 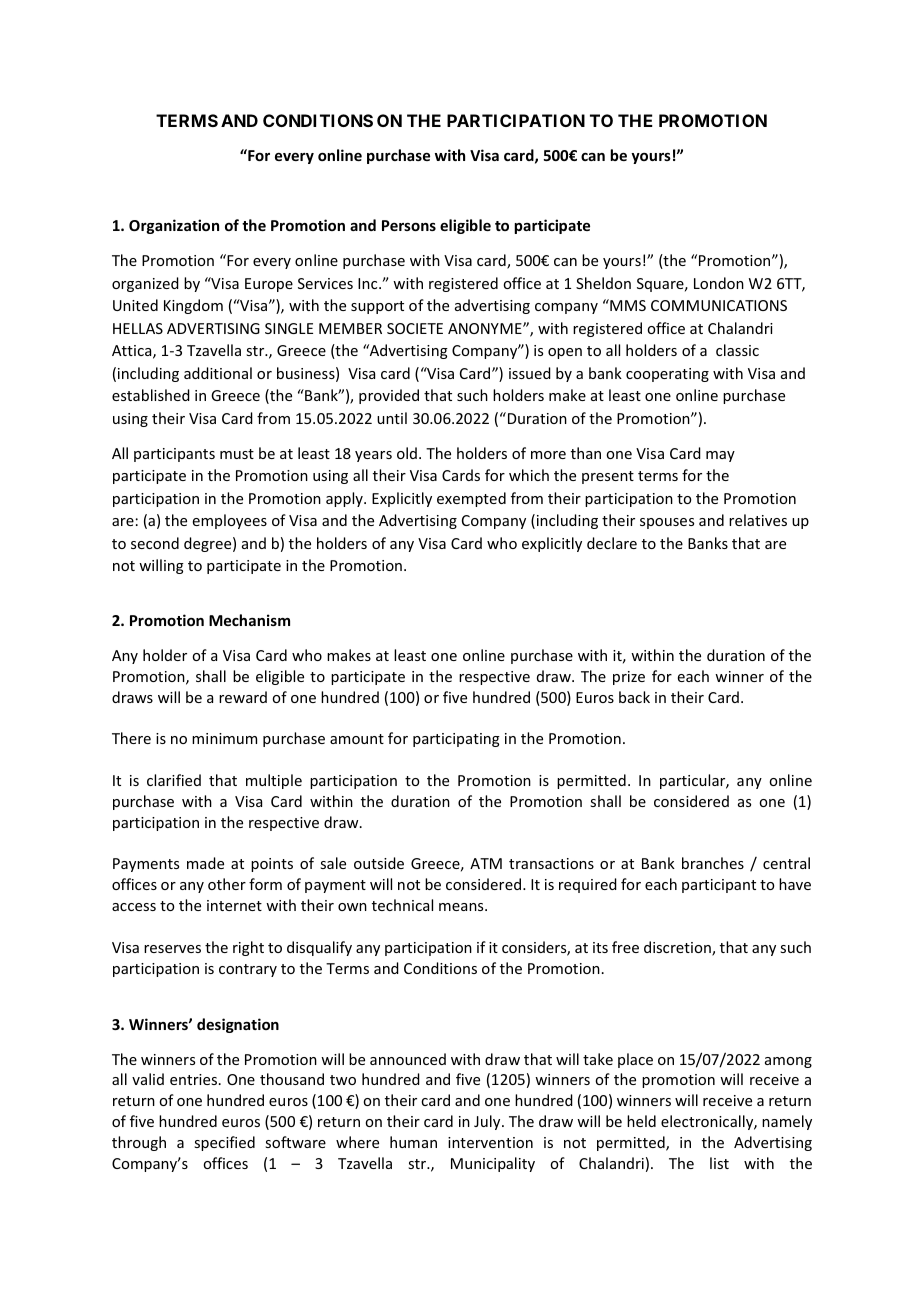 I want to click on specified, so click(x=224, y=1143).
